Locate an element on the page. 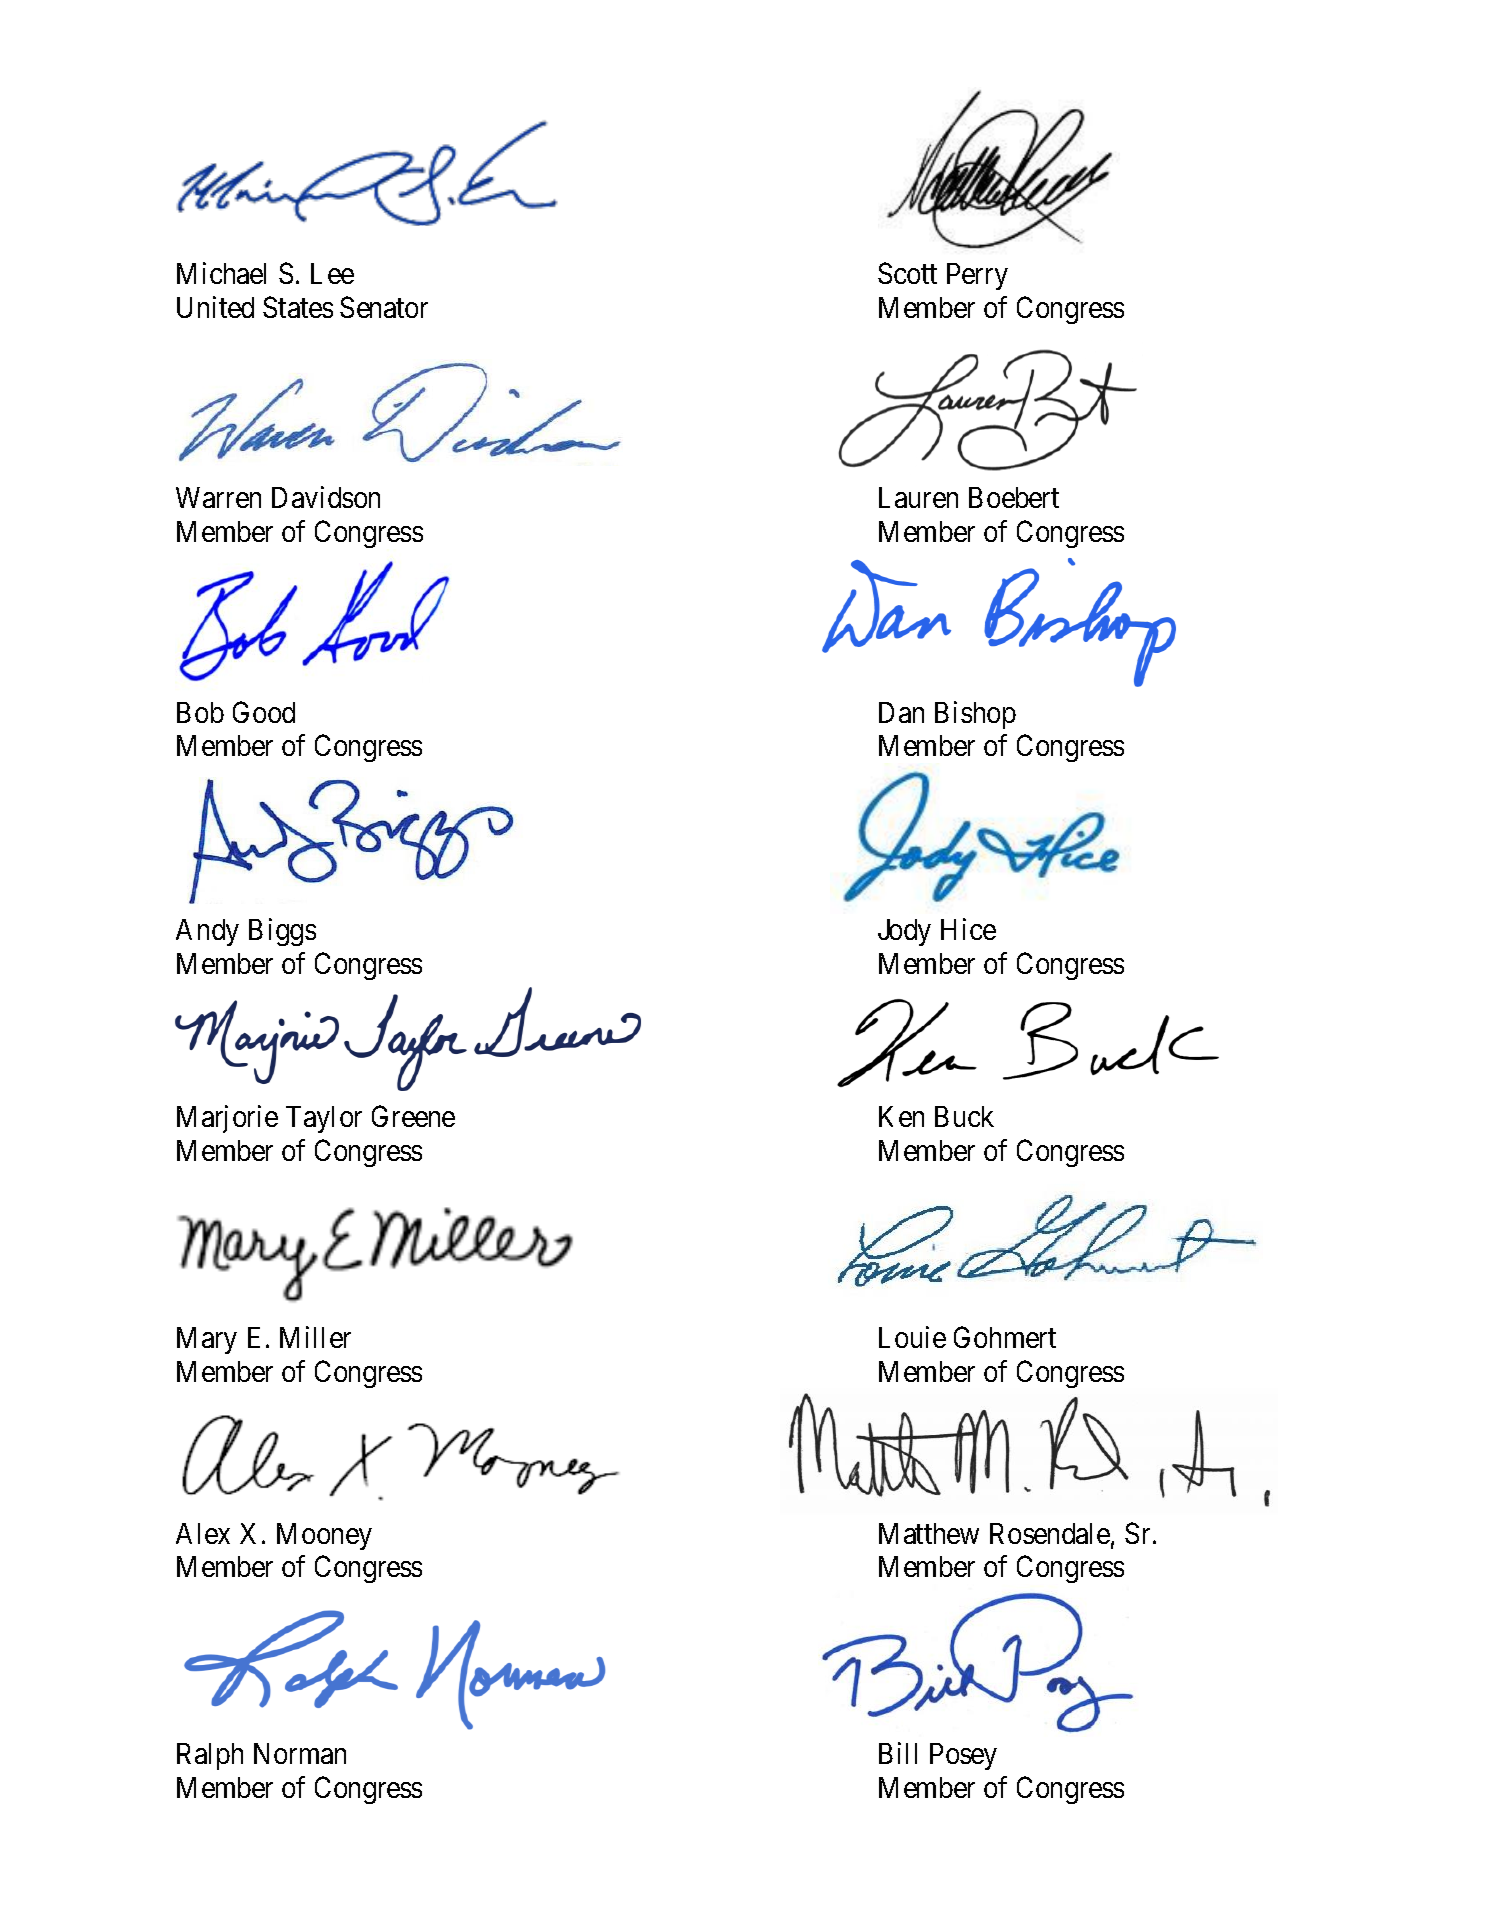  Scott is located at coordinates (907, 273).
